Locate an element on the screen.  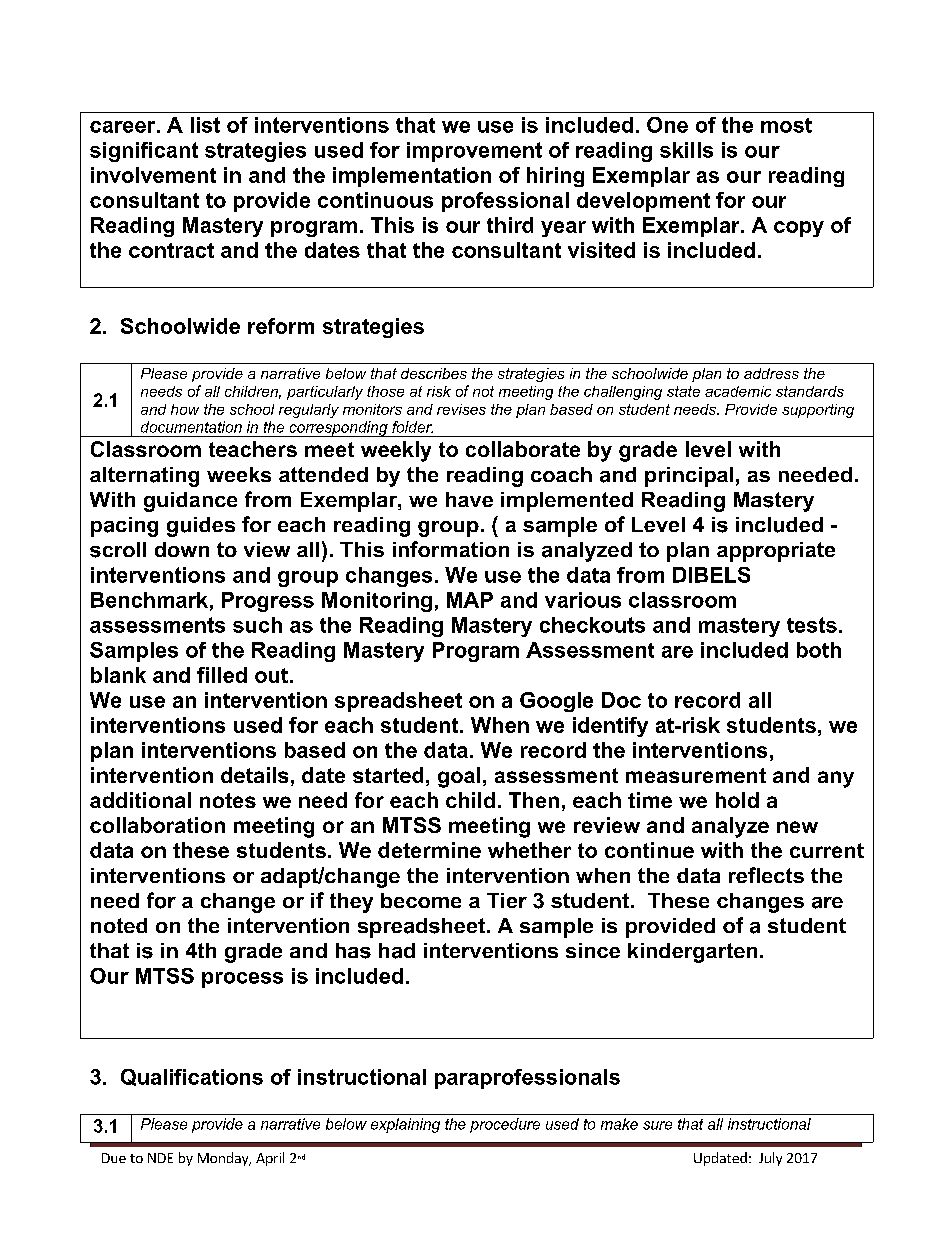
how is located at coordinates (185, 409).
